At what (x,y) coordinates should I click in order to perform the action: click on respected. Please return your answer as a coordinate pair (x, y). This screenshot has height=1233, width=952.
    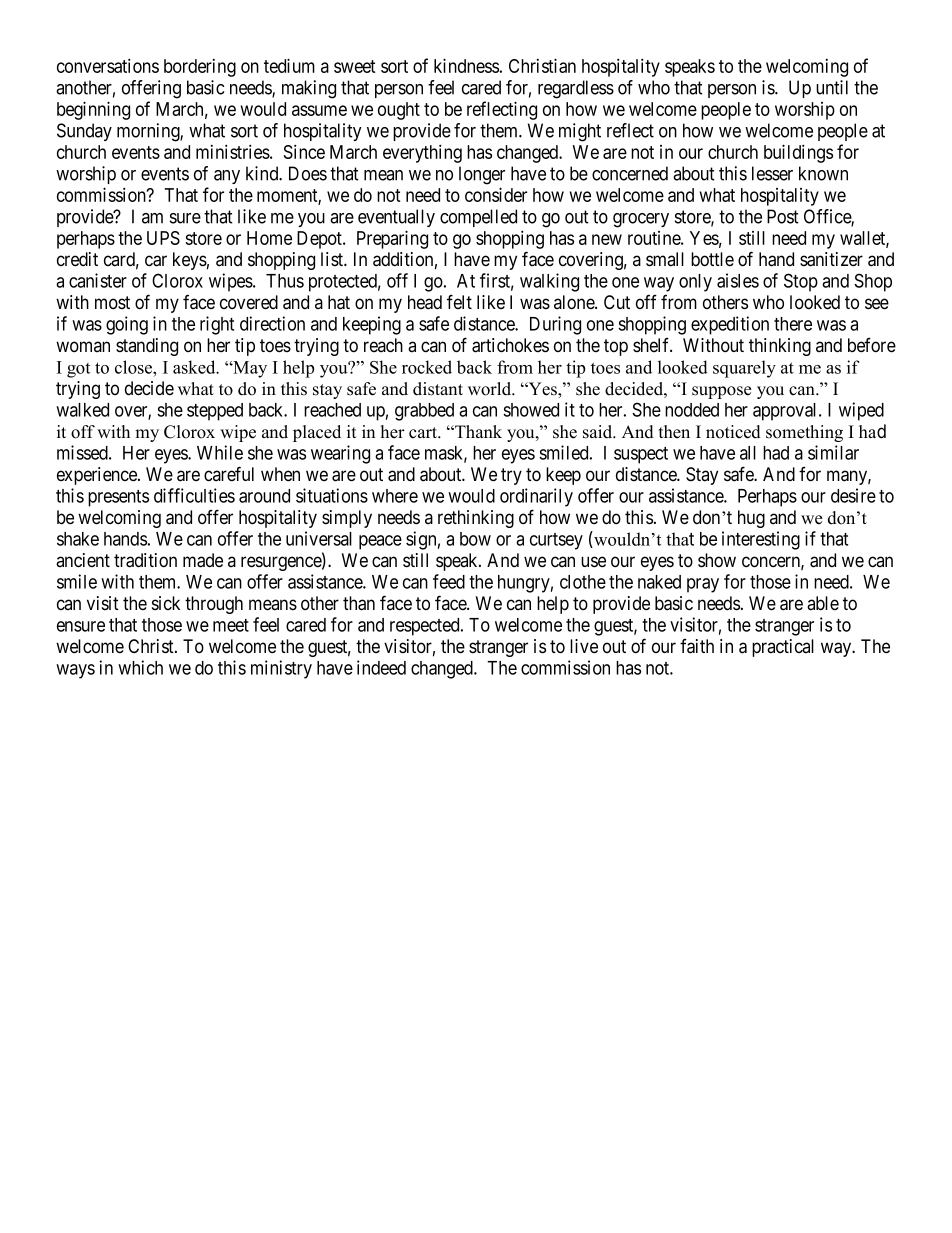
    Looking at the image, I should click on (426, 627).
